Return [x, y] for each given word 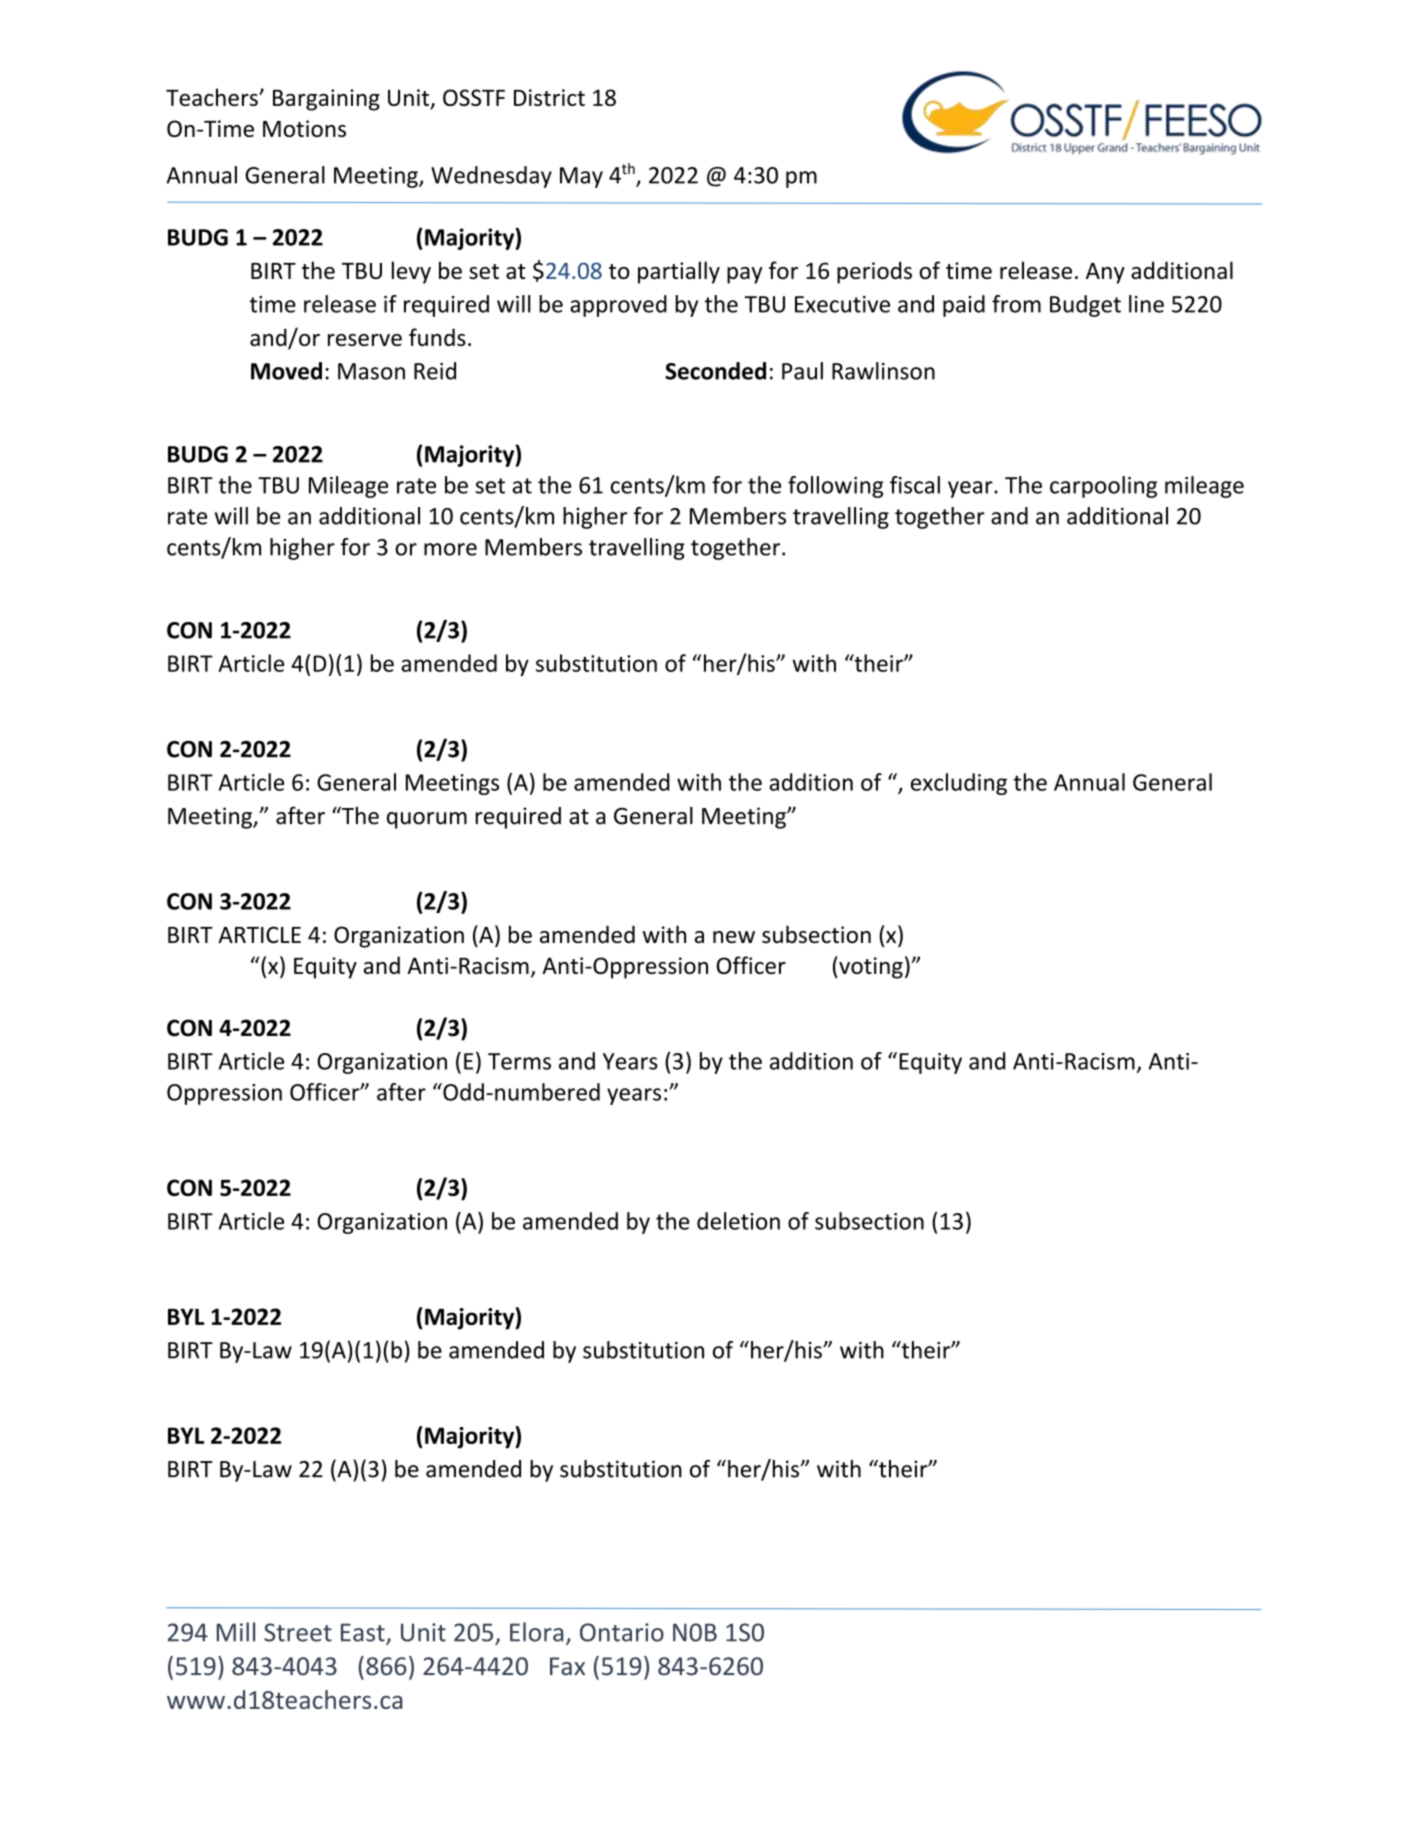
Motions [304, 128]
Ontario [622, 1632]
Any [1105, 273]
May [581, 177]
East [364, 1633]
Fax [567, 1666]
